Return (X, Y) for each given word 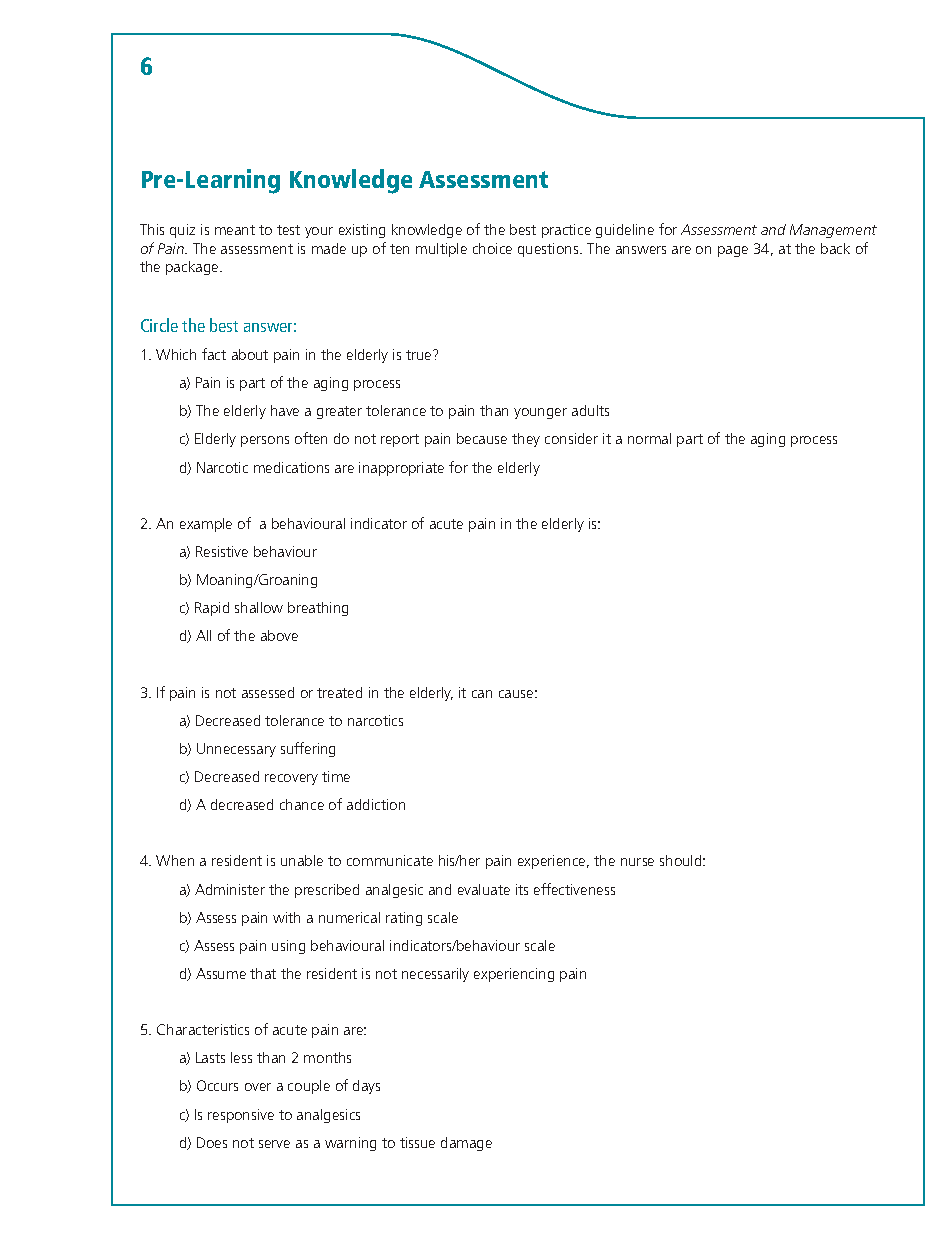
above (279, 635)
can (482, 694)
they (526, 440)
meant (235, 230)
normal (649, 438)
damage (466, 1144)
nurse (637, 862)
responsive (241, 1116)
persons (265, 441)
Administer (230, 889)
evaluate (484, 889)
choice (492, 248)
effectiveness (574, 889)
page (733, 251)
